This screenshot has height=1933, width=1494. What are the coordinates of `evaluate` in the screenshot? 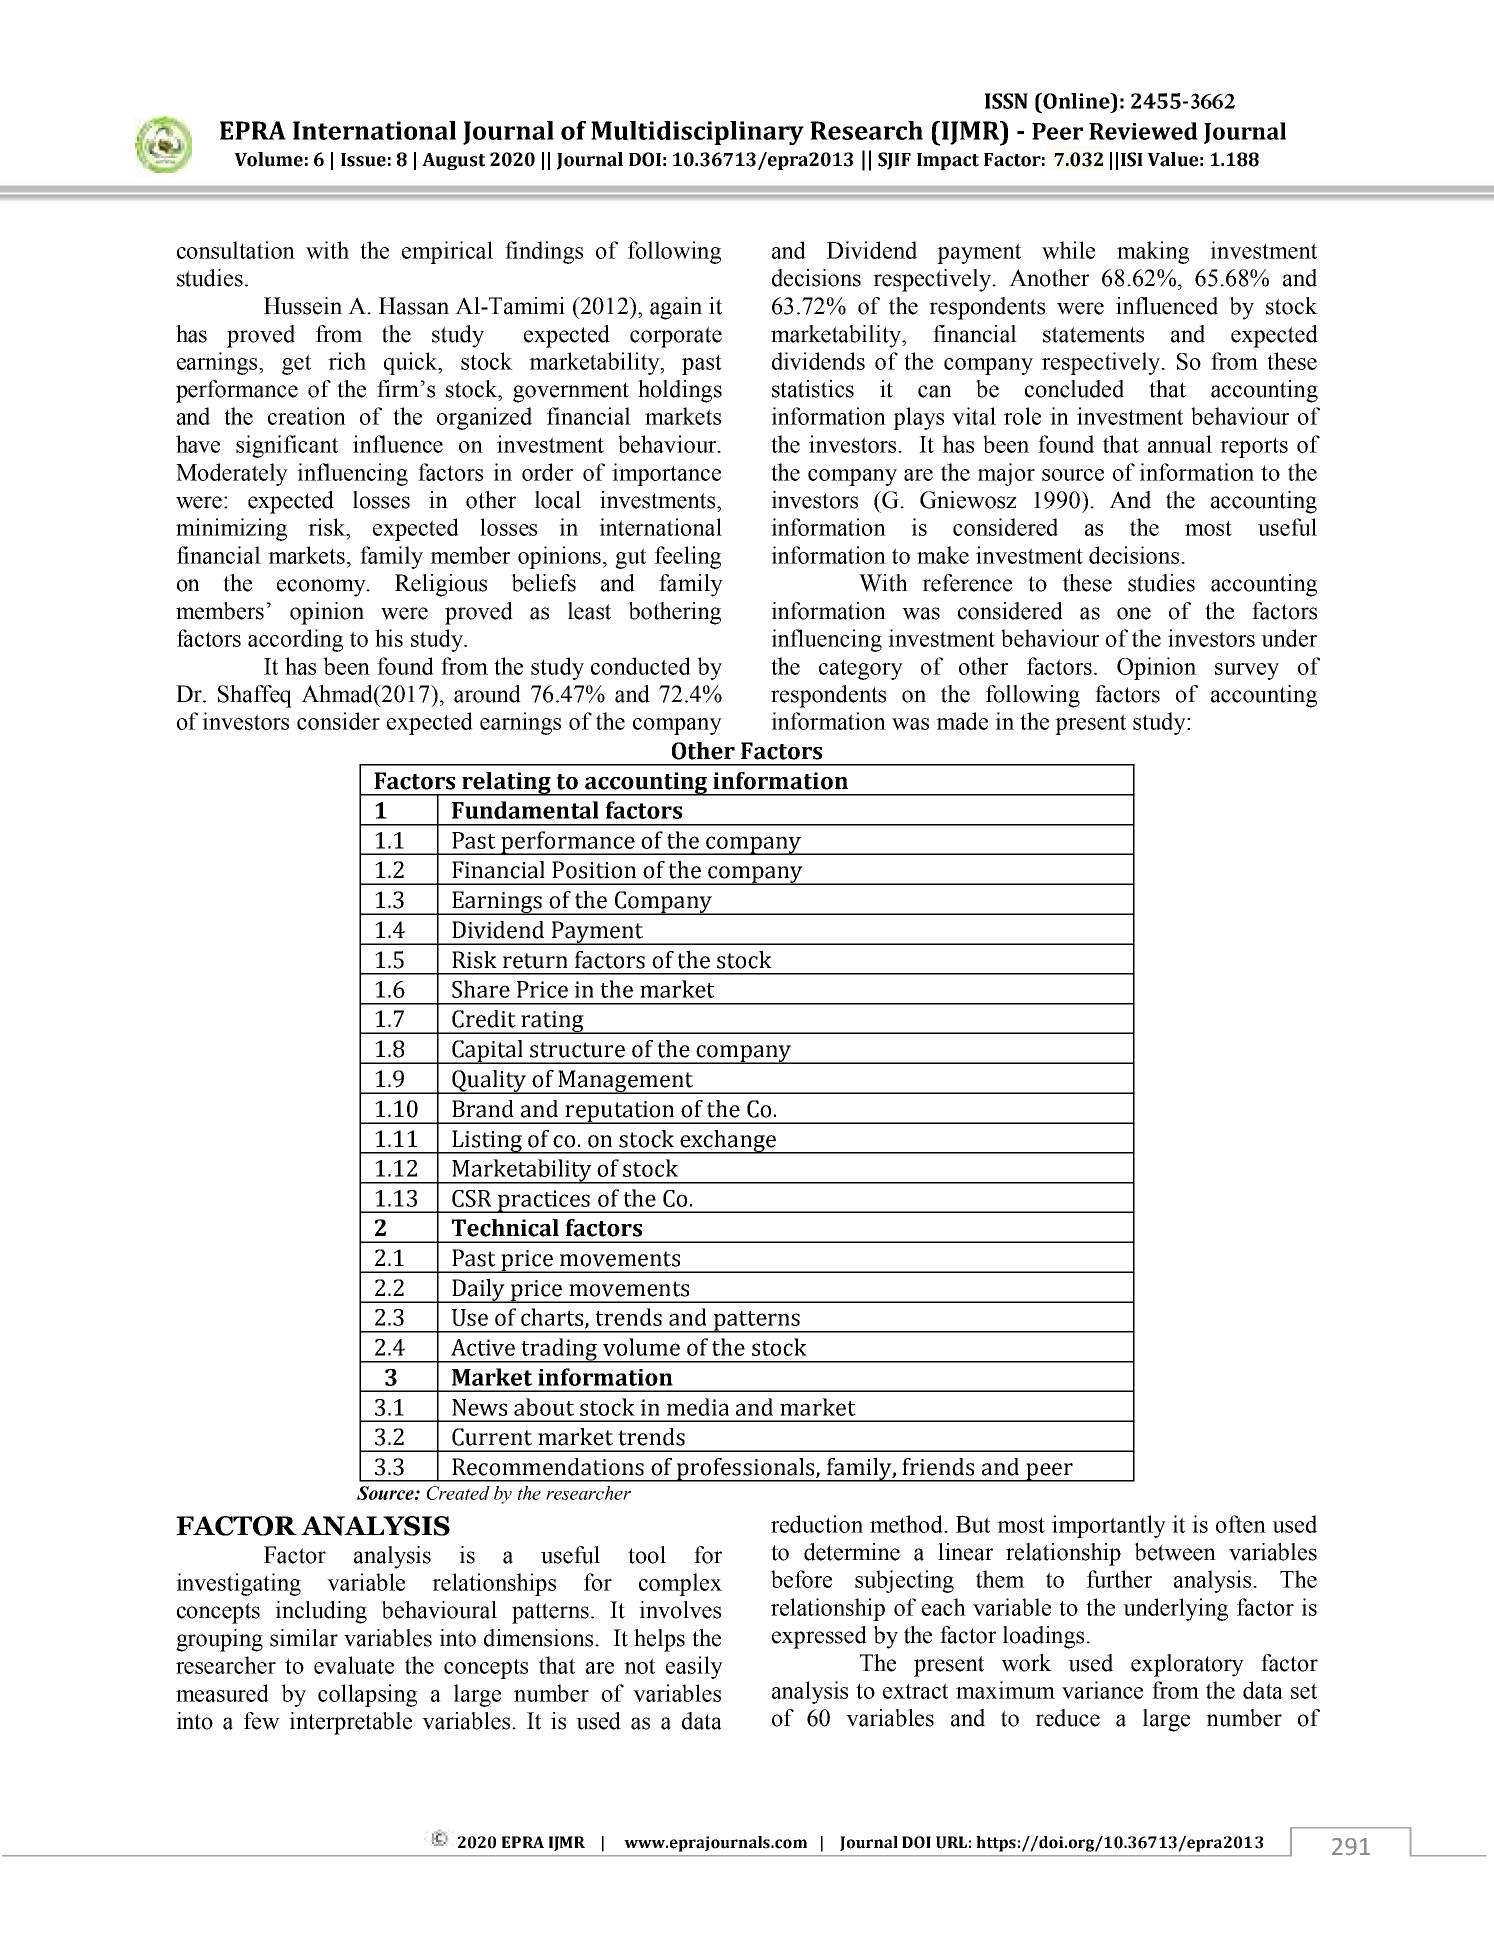 It's located at (354, 1665).
